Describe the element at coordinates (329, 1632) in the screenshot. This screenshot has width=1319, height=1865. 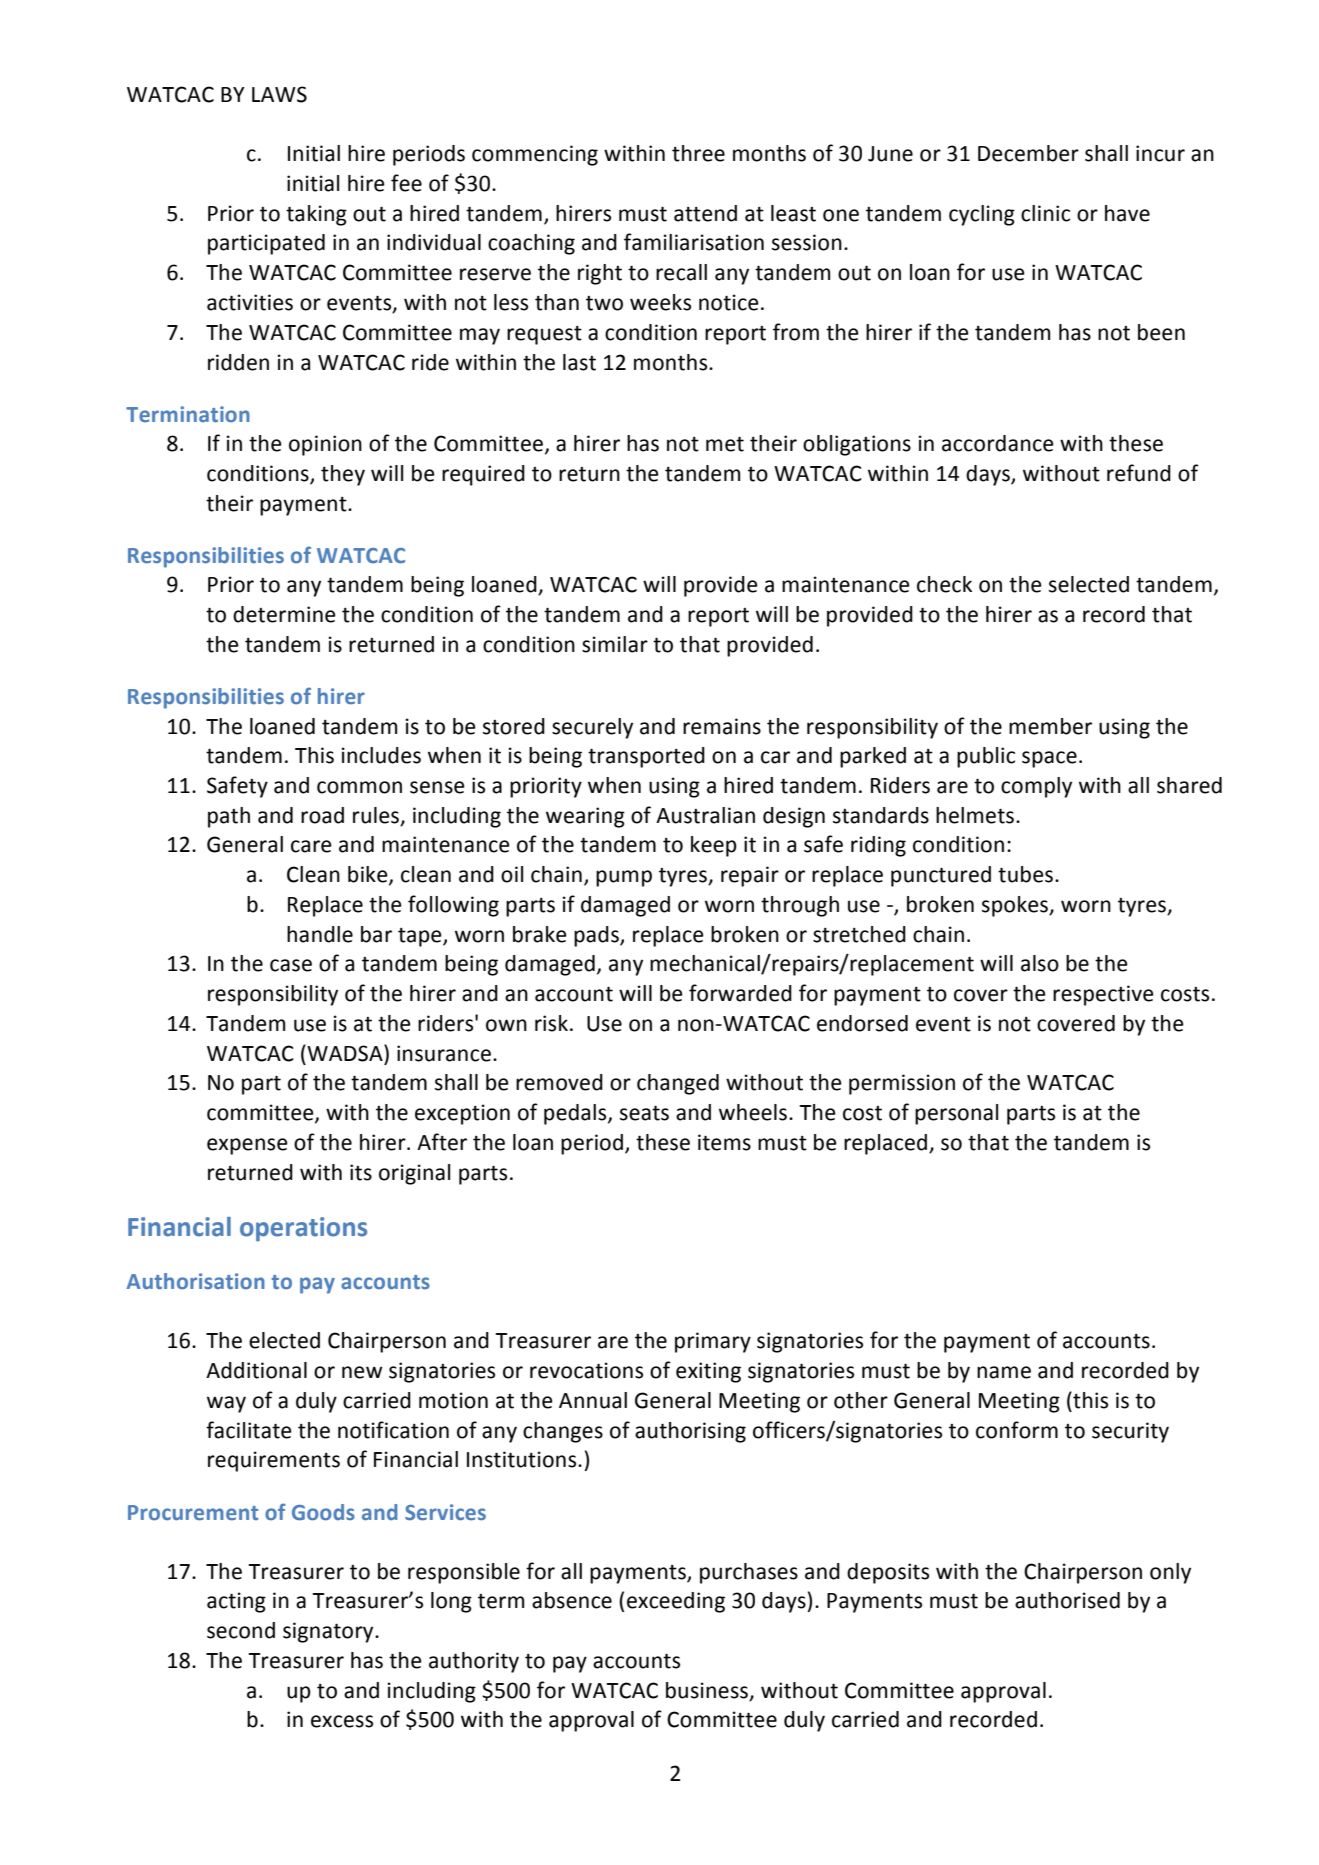
I see `signatory` at that location.
